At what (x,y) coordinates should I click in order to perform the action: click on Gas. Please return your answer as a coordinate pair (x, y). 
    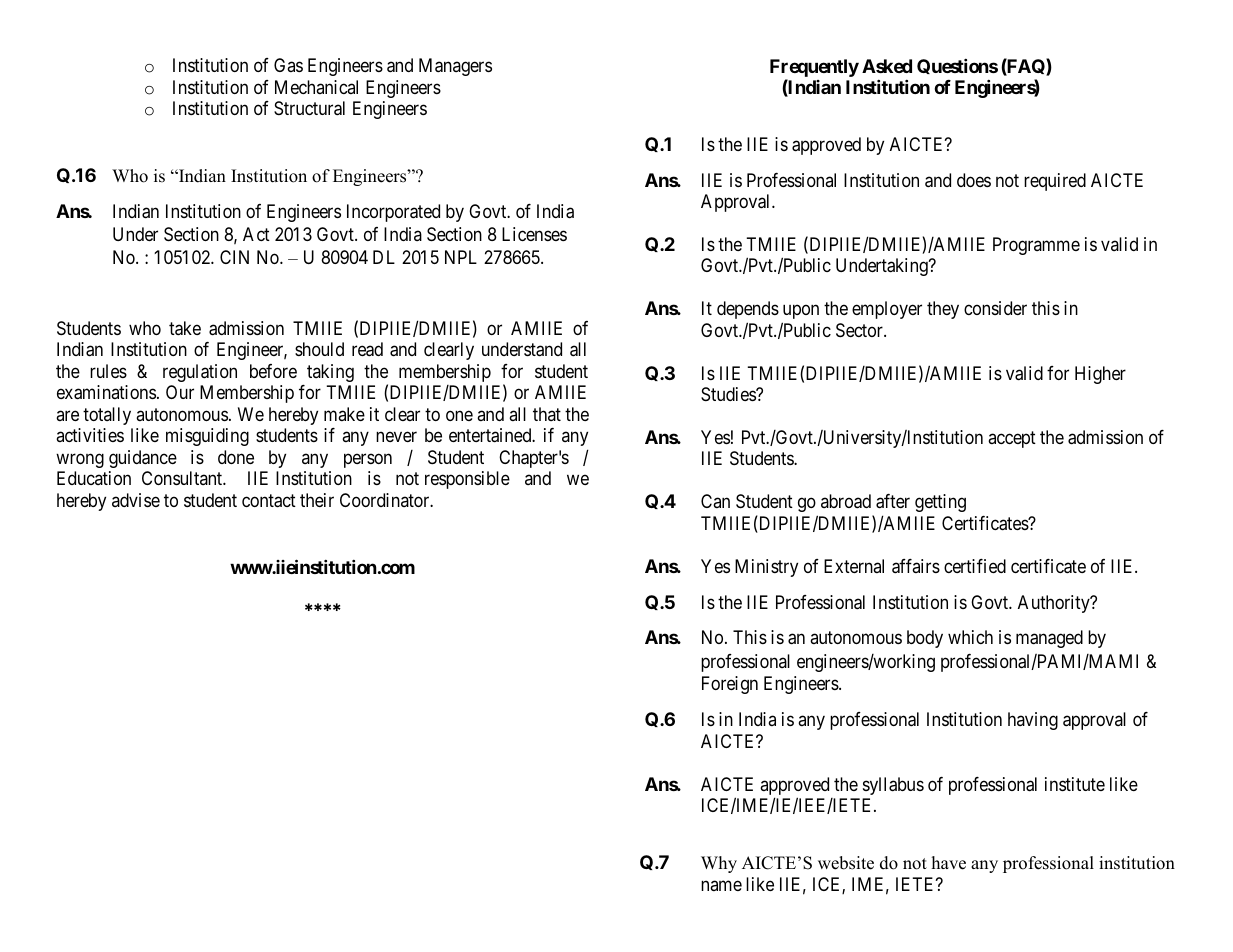
    Looking at the image, I should click on (288, 65).
